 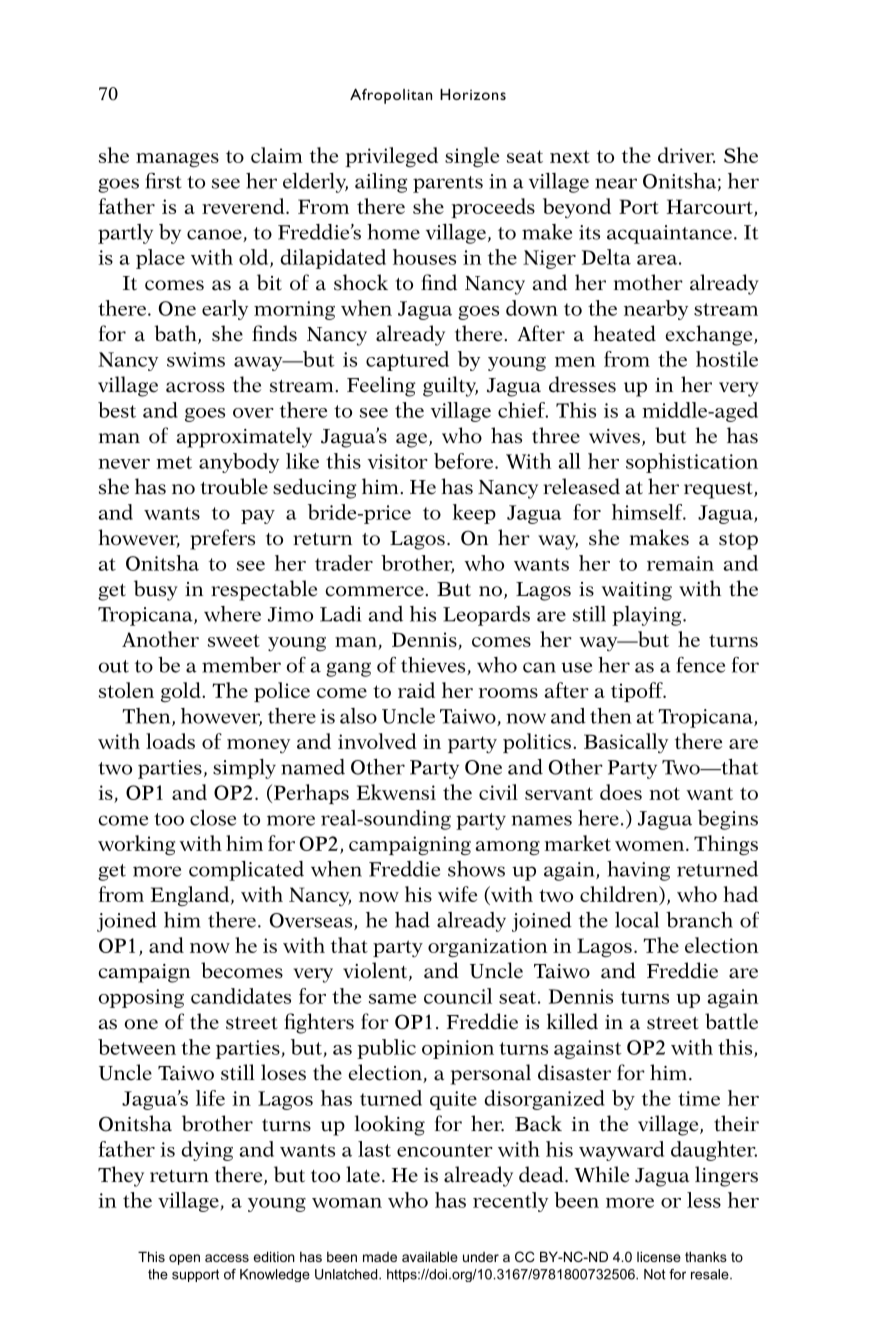 I want to click on wife, so click(x=457, y=894).
